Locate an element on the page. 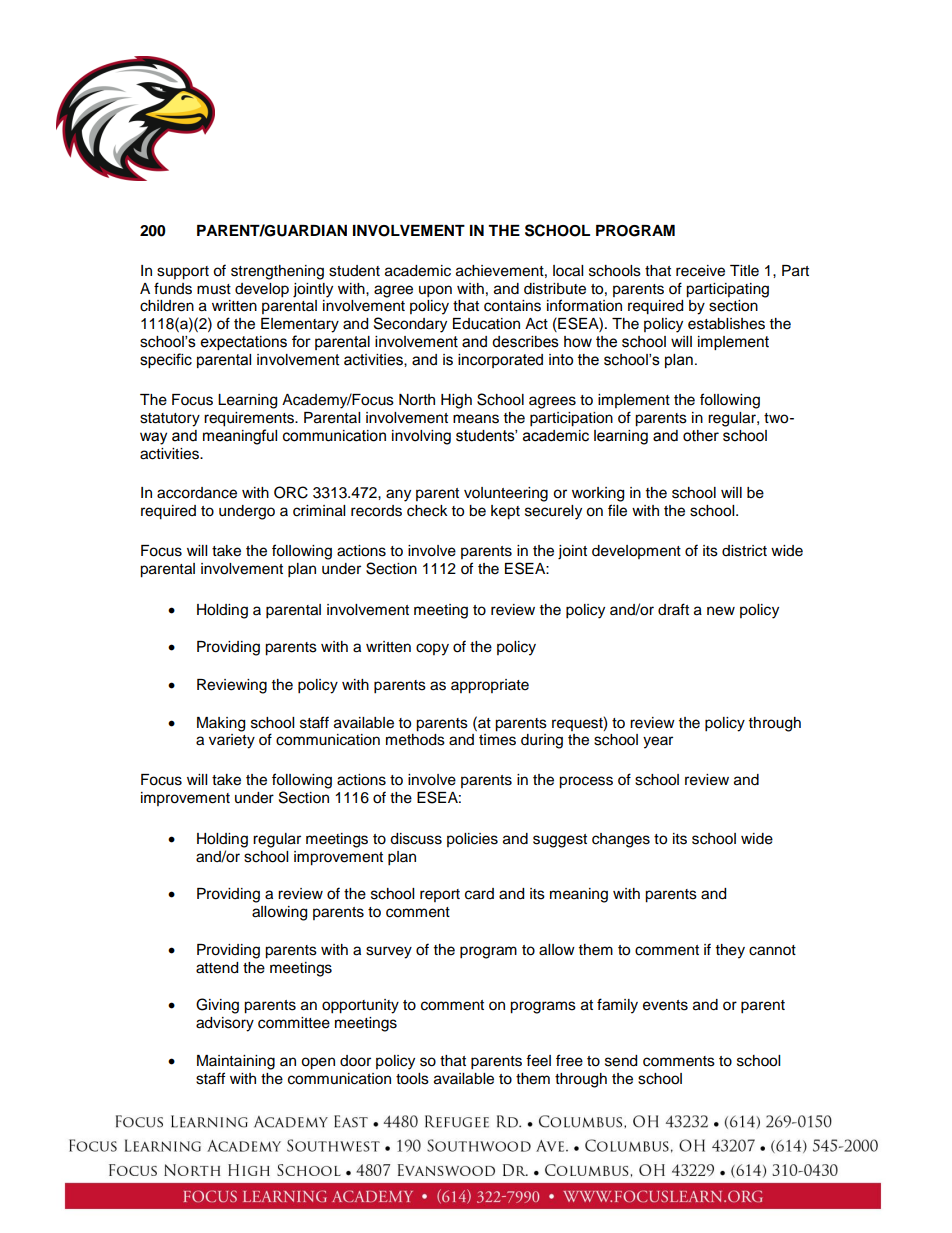 The width and height of the page is (952, 1233). new is located at coordinates (721, 611).
